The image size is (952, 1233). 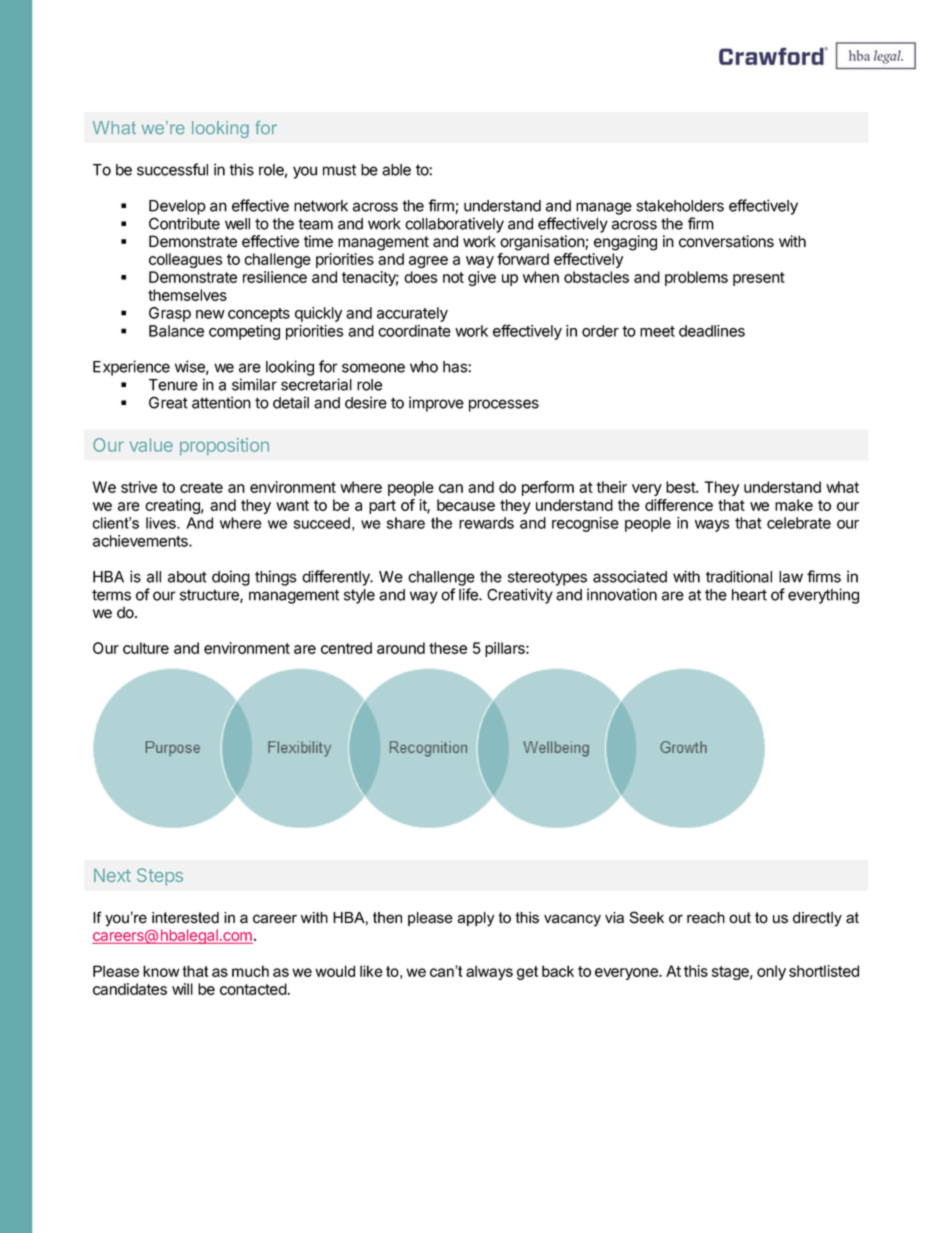 What do you see at coordinates (681, 487) in the document?
I see `best` at bounding box center [681, 487].
